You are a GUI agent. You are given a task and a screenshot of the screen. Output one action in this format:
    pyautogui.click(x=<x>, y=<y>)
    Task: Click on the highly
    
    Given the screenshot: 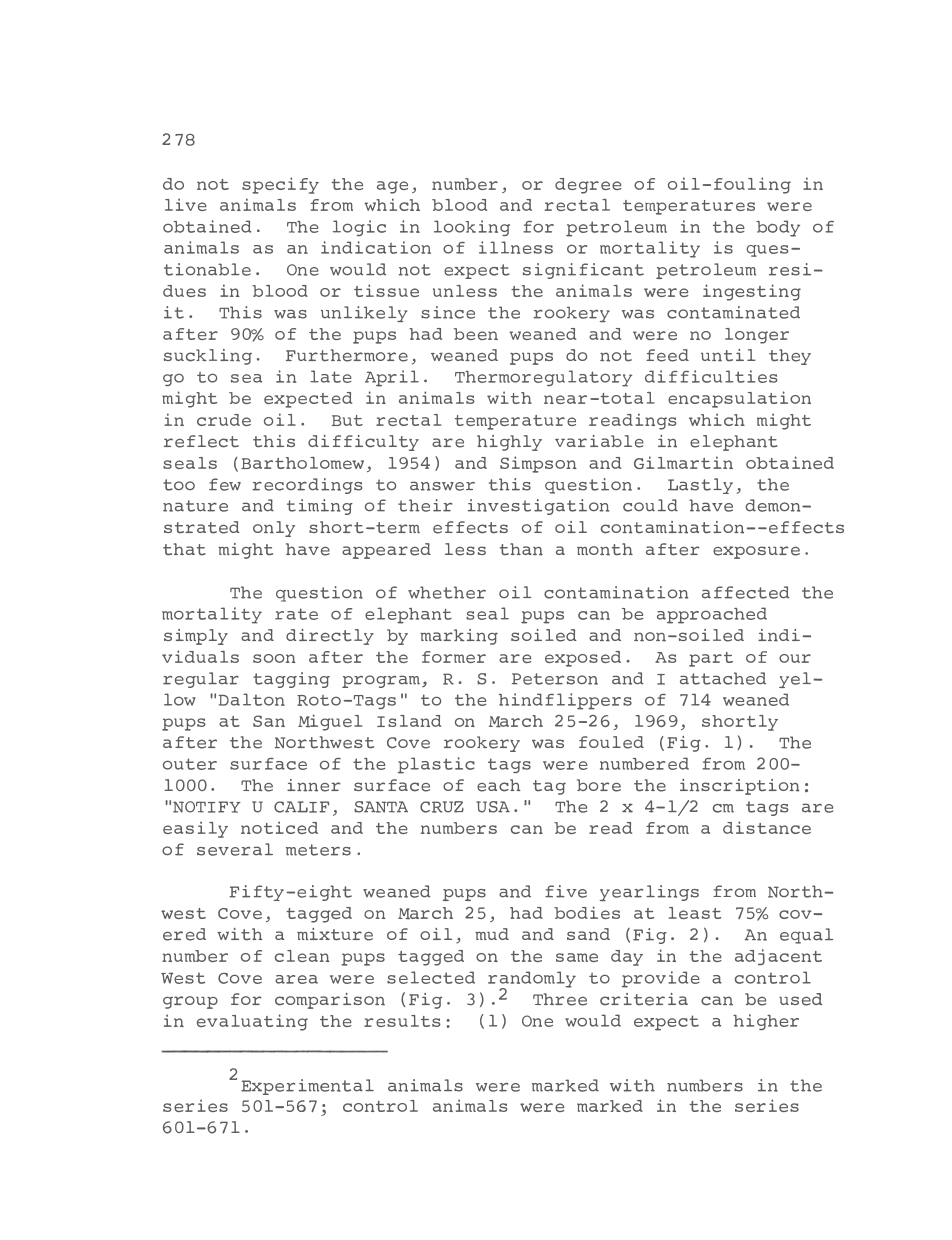 What is the action you would take?
    pyautogui.click(x=509, y=443)
